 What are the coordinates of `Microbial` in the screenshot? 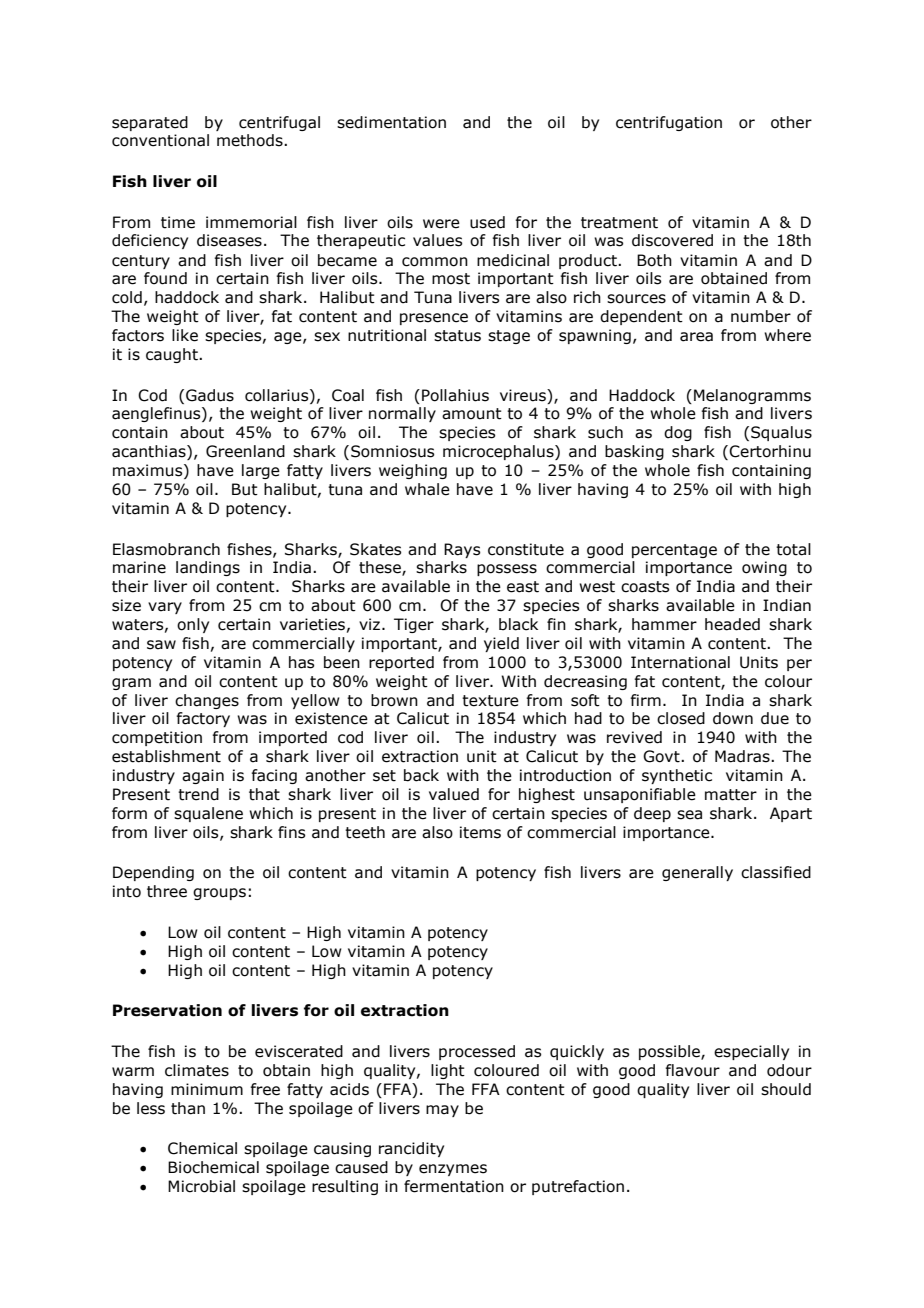 It's located at (201, 1186).
